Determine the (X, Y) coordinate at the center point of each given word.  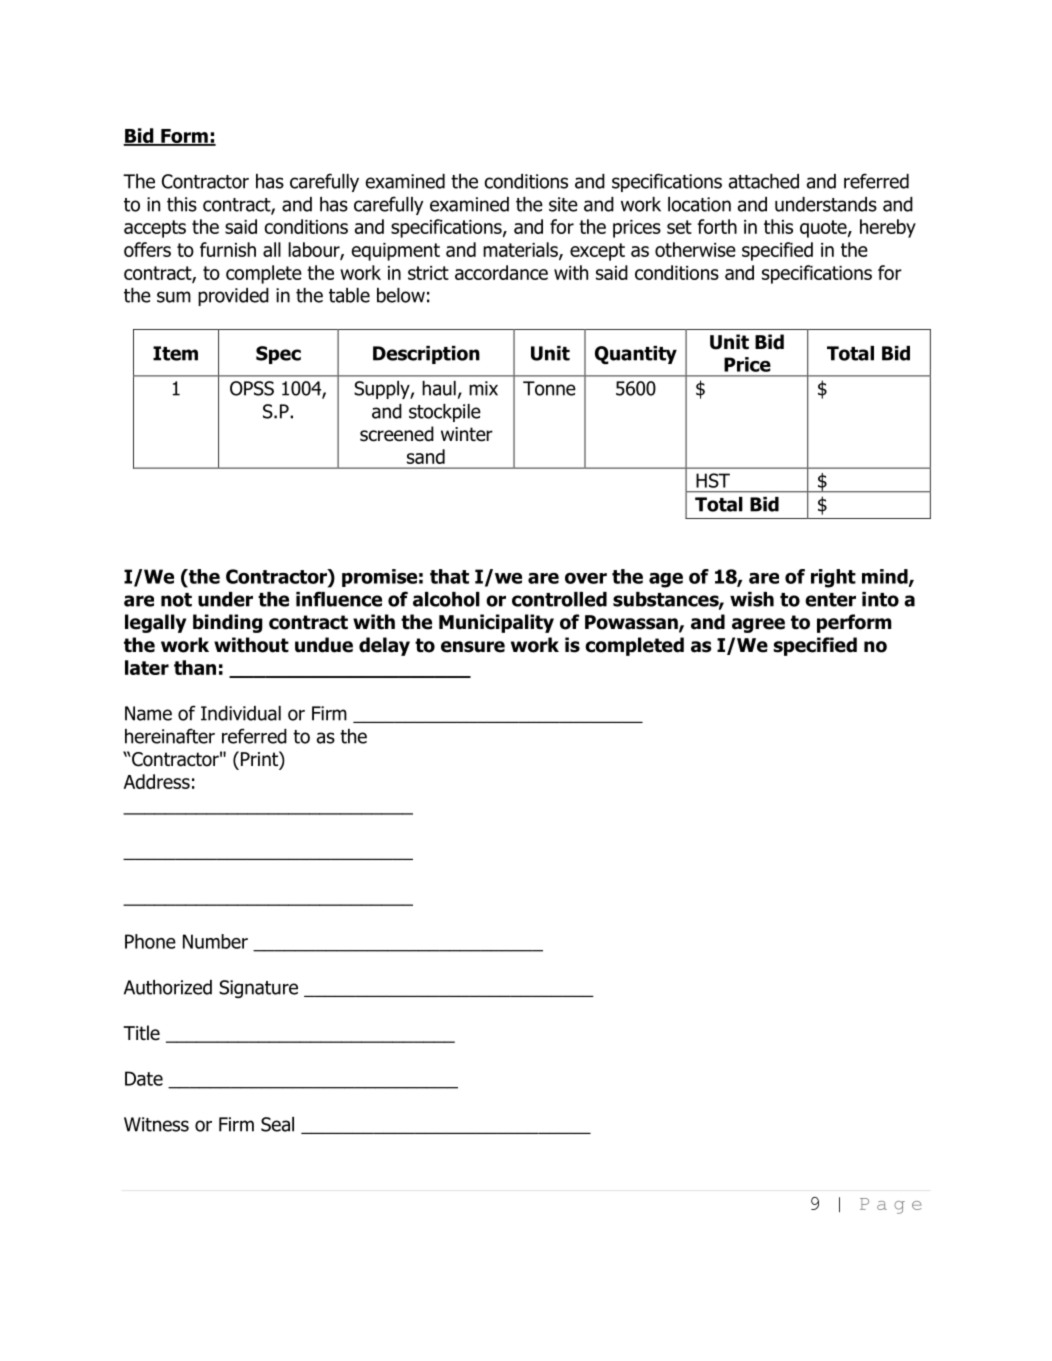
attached (764, 181)
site (563, 204)
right (833, 578)
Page (891, 1206)
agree (758, 625)
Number (215, 941)
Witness (156, 1124)
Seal (277, 1124)
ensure (473, 647)
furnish (228, 249)
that (449, 576)
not (176, 600)
